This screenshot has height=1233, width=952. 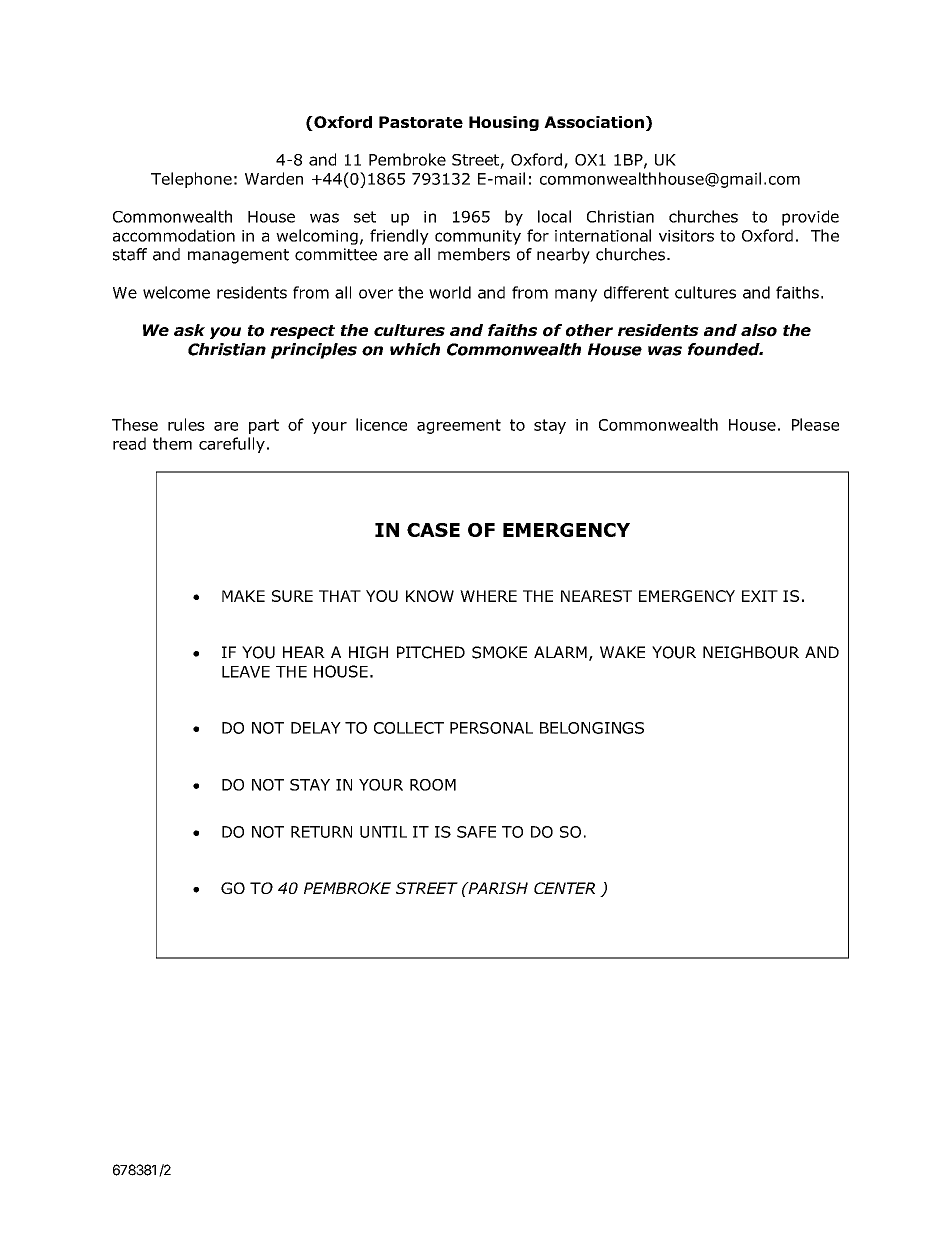 What do you see at coordinates (433, 530) in the screenshot?
I see `CASE` at bounding box center [433, 530].
